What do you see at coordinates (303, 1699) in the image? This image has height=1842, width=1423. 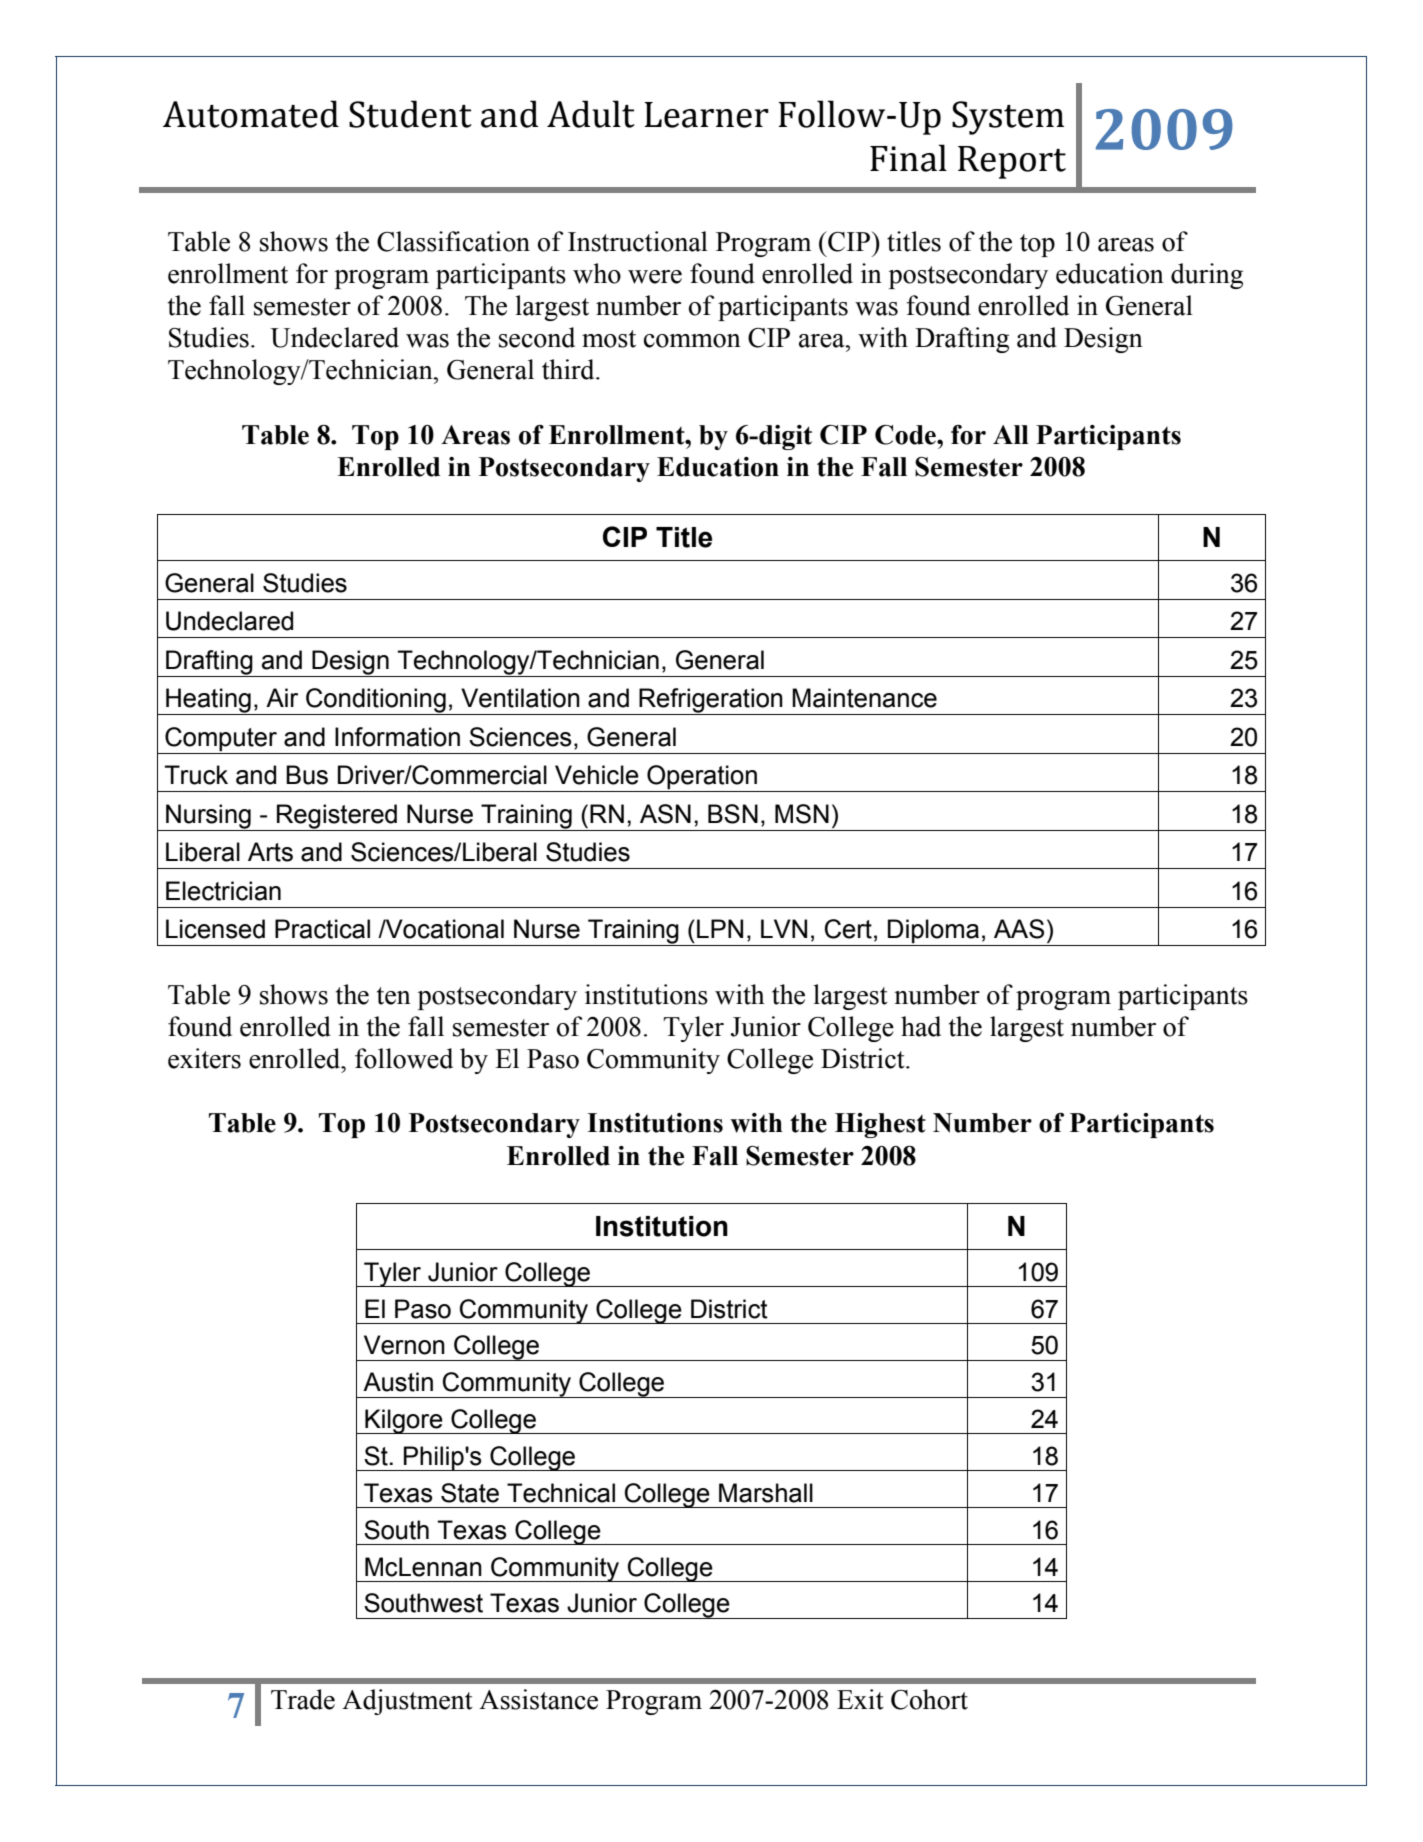 I see `Trade` at bounding box center [303, 1699].
